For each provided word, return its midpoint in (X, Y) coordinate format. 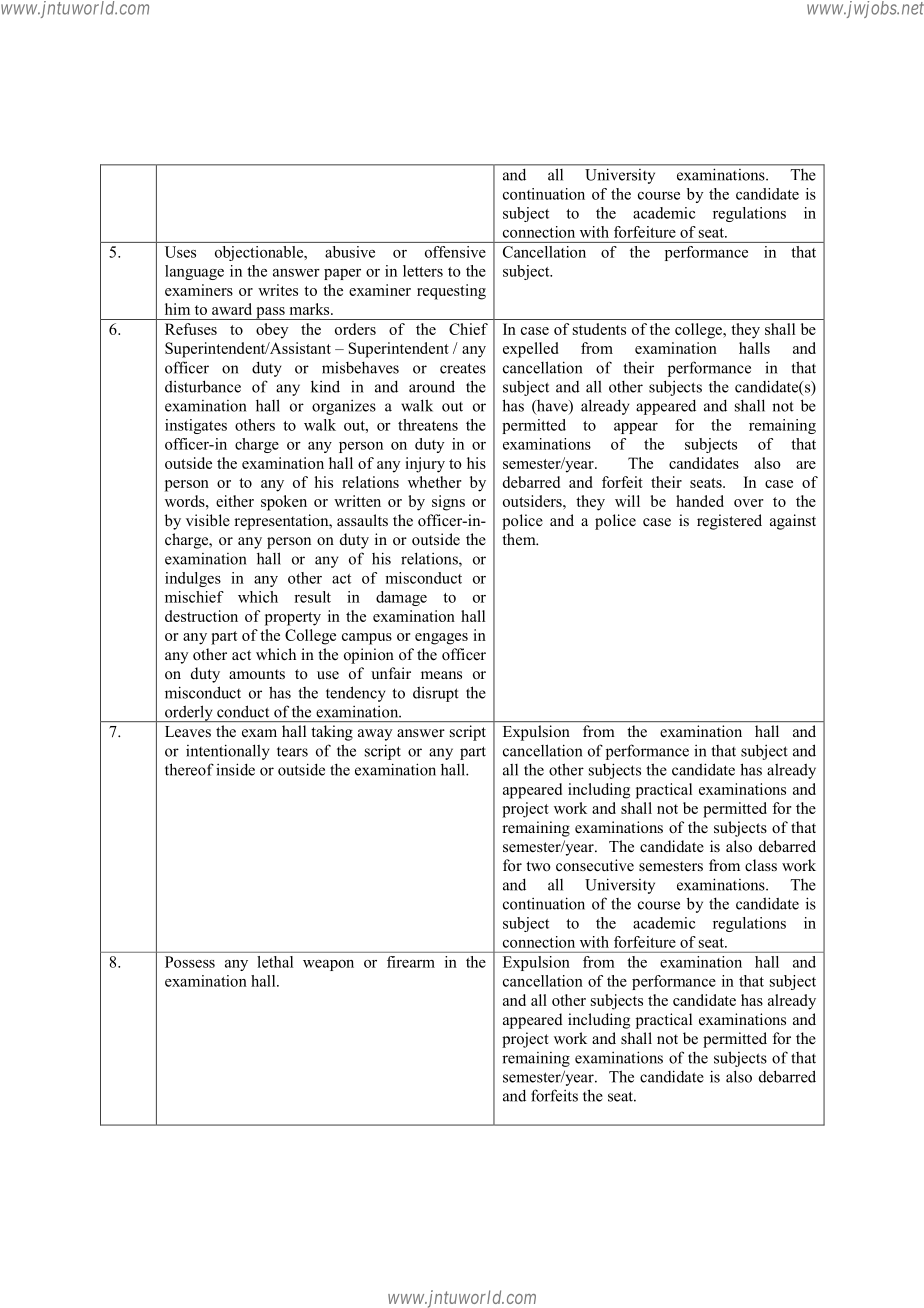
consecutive (595, 865)
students (599, 329)
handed (700, 501)
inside (235, 769)
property (293, 619)
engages (441, 639)
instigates (196, 426)
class (761, 865)
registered (729, 522)
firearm (411, 962)
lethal (275, 962)
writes (278, 290)
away (375, 735)
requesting (451, 292)
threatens (428, 425)
